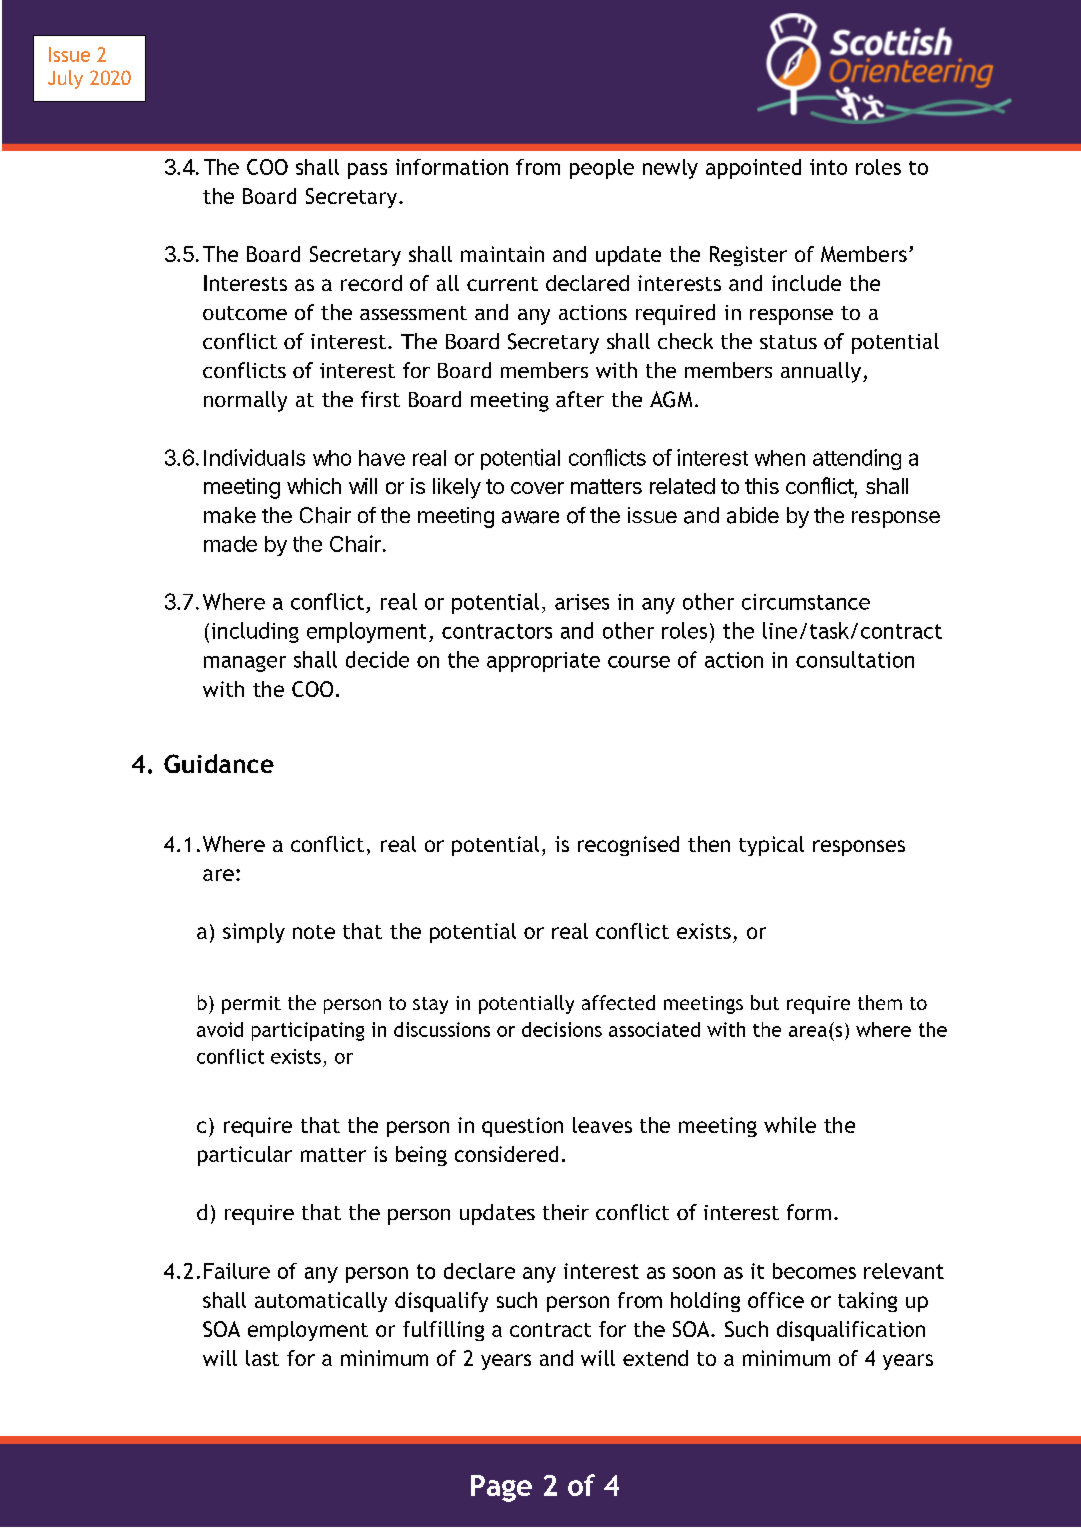  What do you see at coordinates (765, 1002) in the screenshot?
I see `but` at bounding box center [765, 1002].
